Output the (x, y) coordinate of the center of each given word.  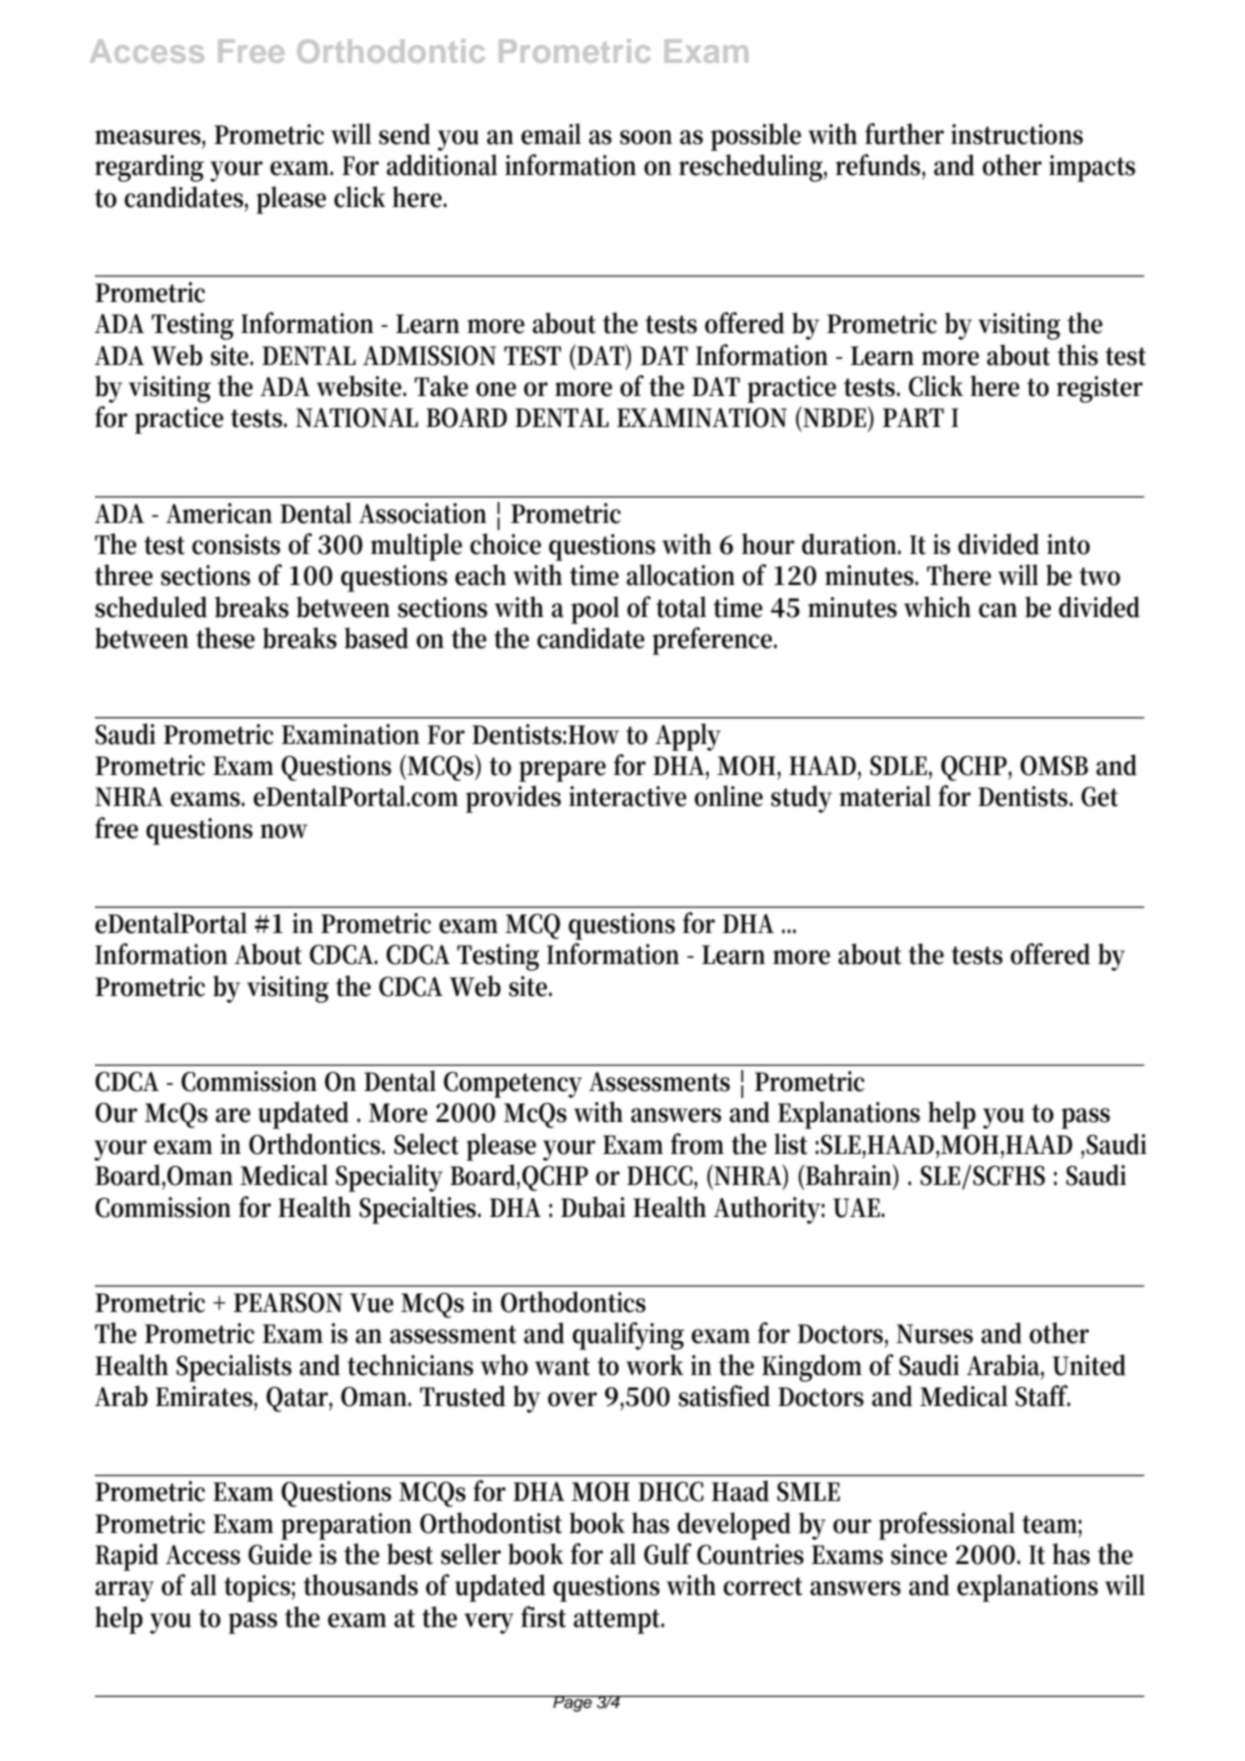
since (919, 1554)
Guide (280, 1554)
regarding (149, 168)
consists (236, 544)
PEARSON (288, 1302)
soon (646, 137)
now (283, 831)
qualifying (628, 1336)
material (885, 796)
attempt (619, 1621)
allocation (681, 575)
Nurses (934, 1334)
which (937, 607)
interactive (628, 796)
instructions (1017, 134)
